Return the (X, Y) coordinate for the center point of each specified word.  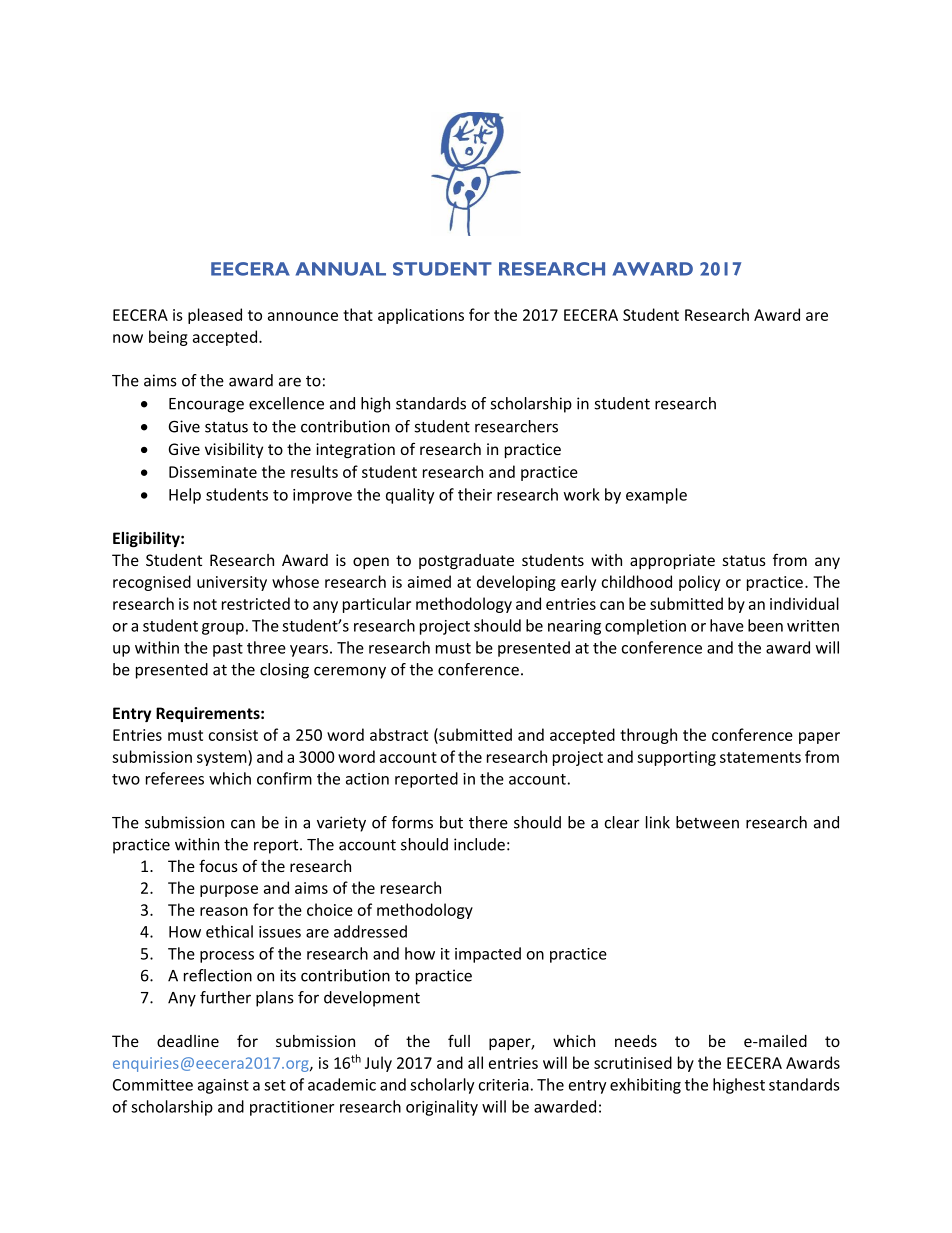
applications (421, 316)
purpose (229, 891)
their (475, 494)
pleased (215, 316)
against (223, 1086)
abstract (399, 734)
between (707, 822)
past (228, 650)
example (656, 496)
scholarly (442, 1086)
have (727, 625)
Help (185, 496)
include (479, 844)
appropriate (672, 561)
